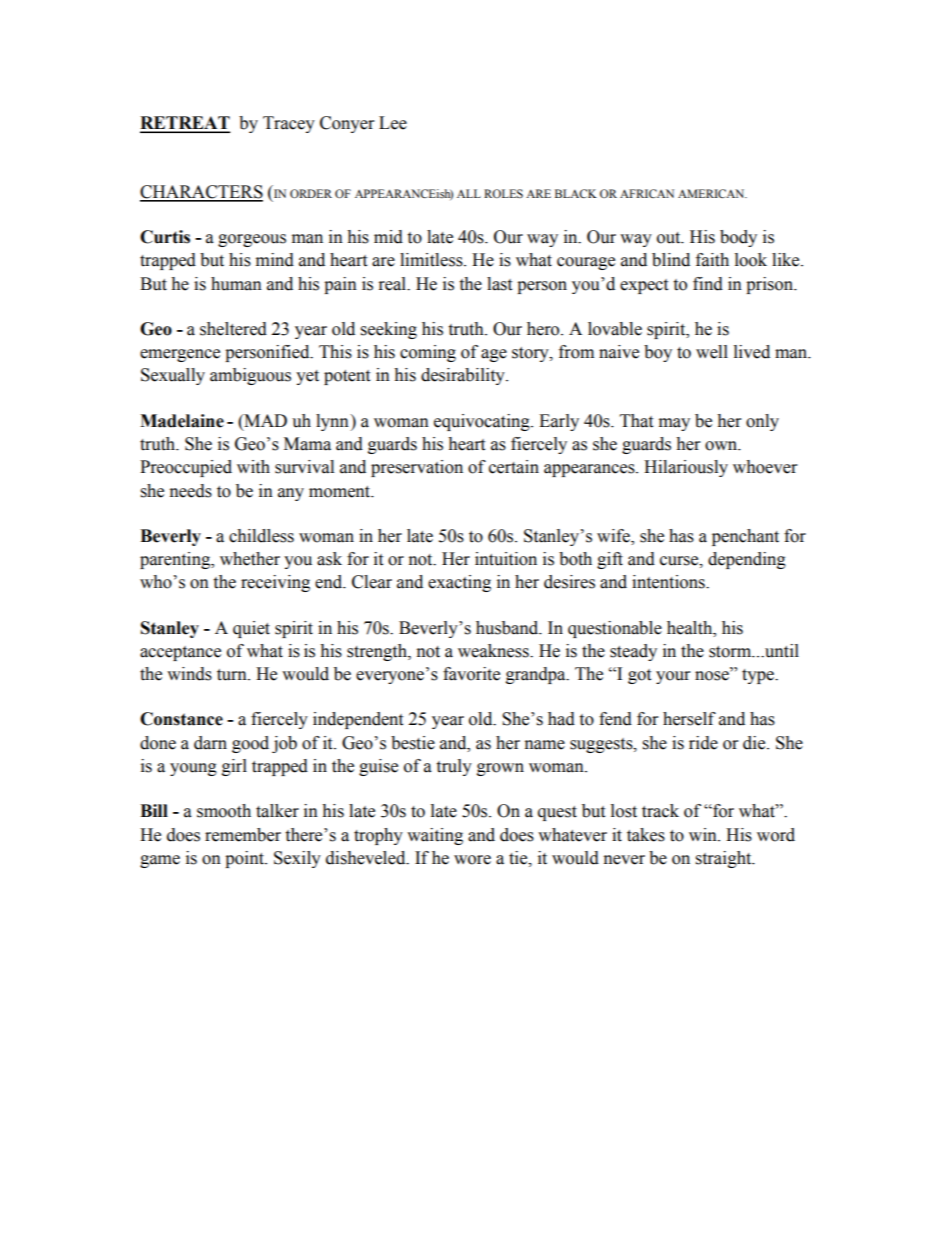 This screenshot has width=952, height=1233. Describe the element at coordinates (499, 284) in the screenshot. I see `last` at that location.
